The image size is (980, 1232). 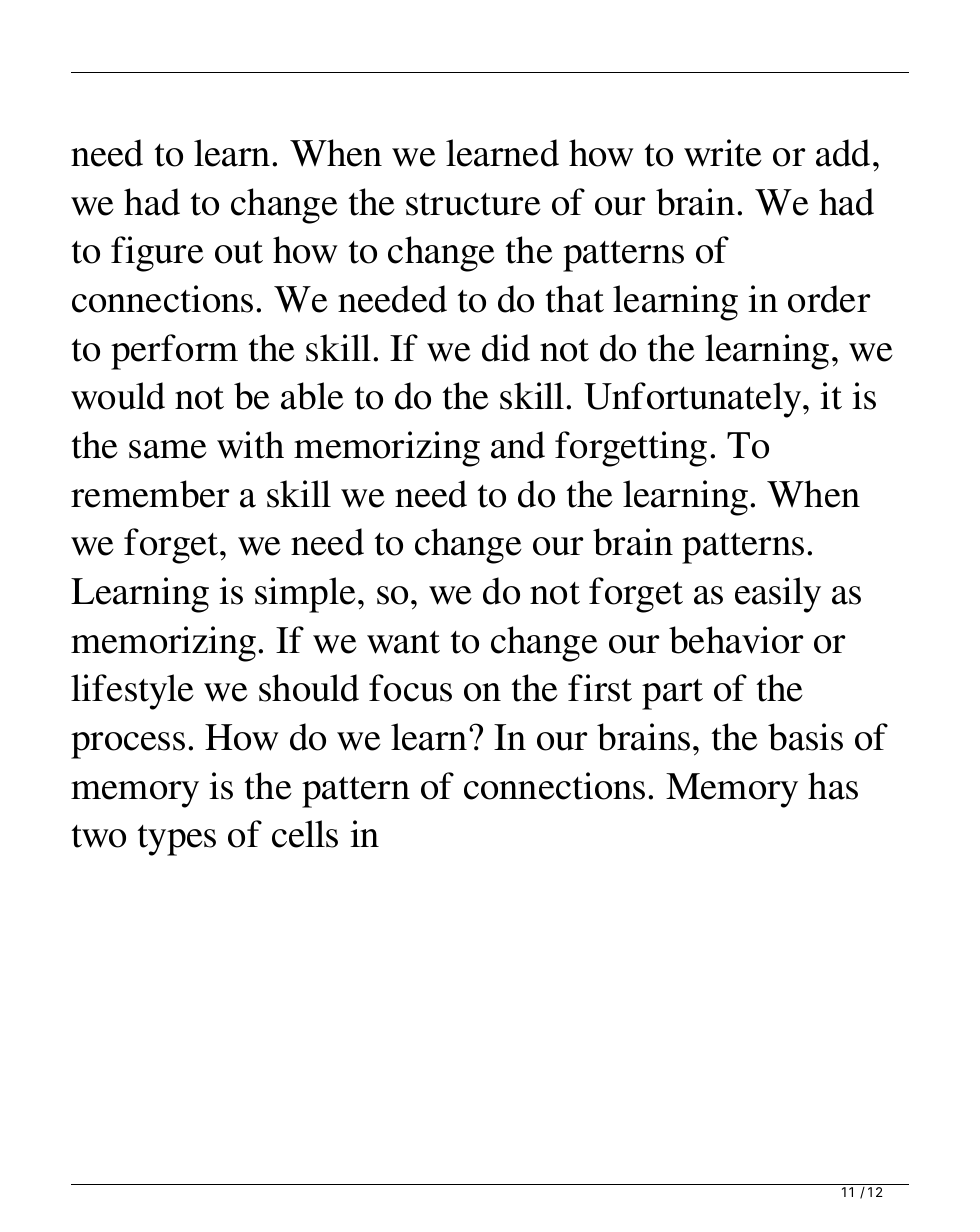 I want to click on structure, so click(x=473, y=204).
